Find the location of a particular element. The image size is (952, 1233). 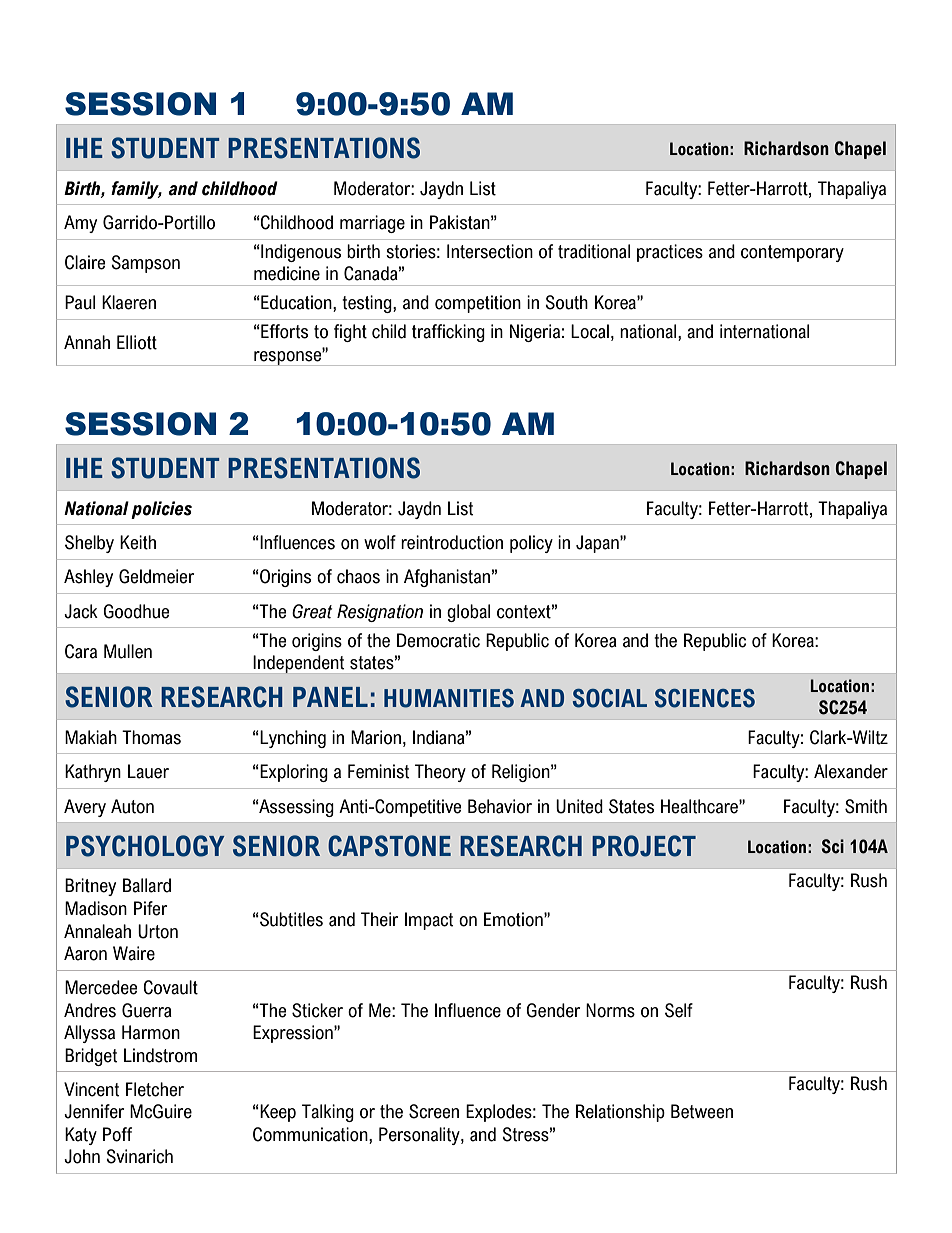

Ballard is located at coordinates (147, 885).
